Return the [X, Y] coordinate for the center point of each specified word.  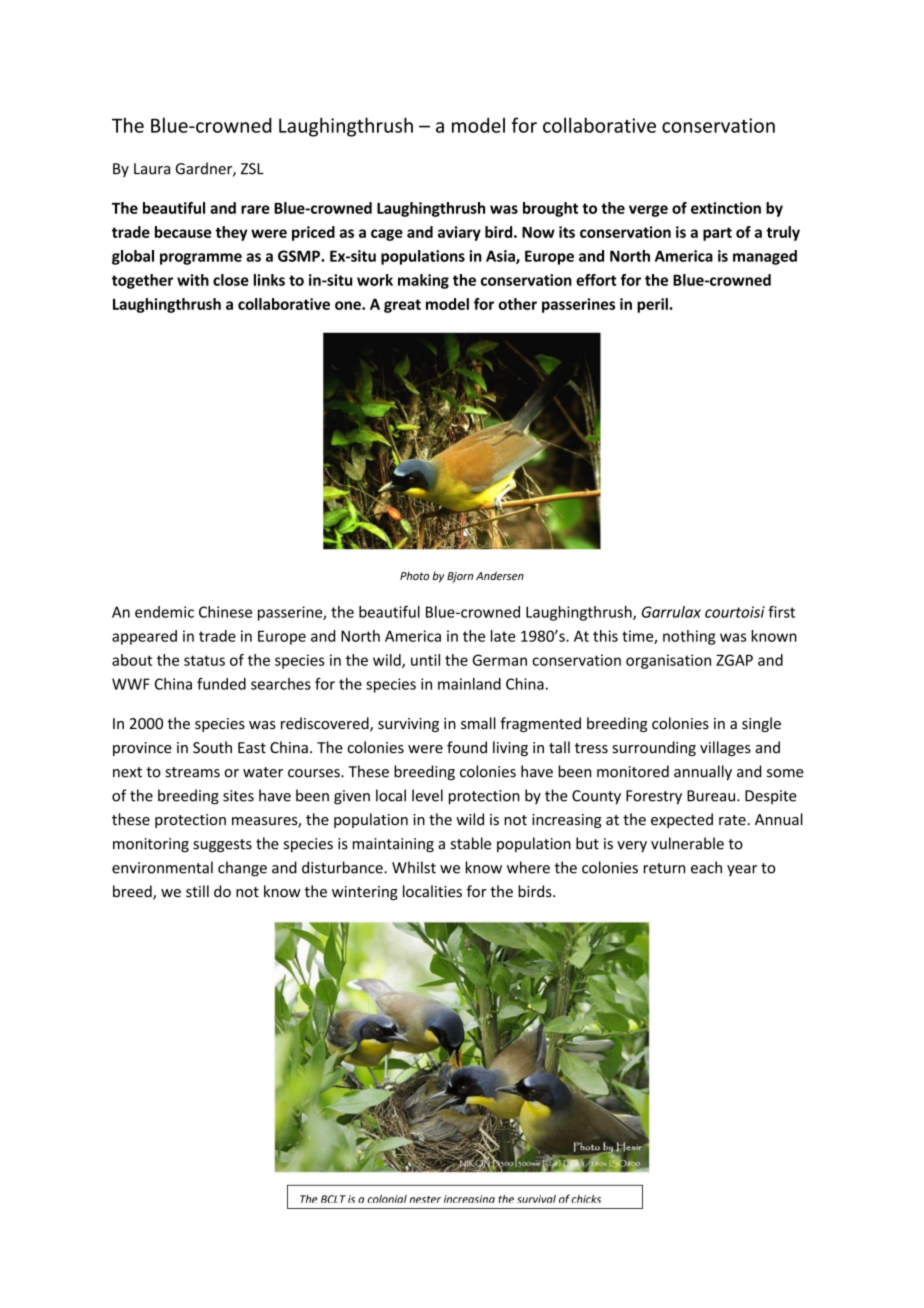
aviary [459, 233]
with [193, 280]
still [197, 891]
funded [221, 684]
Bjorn [460, 577]
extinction [726, 208]
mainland [469, 684]
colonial [387, 1199]
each [706, 867]
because [183, 232]
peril [653, 305]
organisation [668, 661]
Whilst [414, 867]
